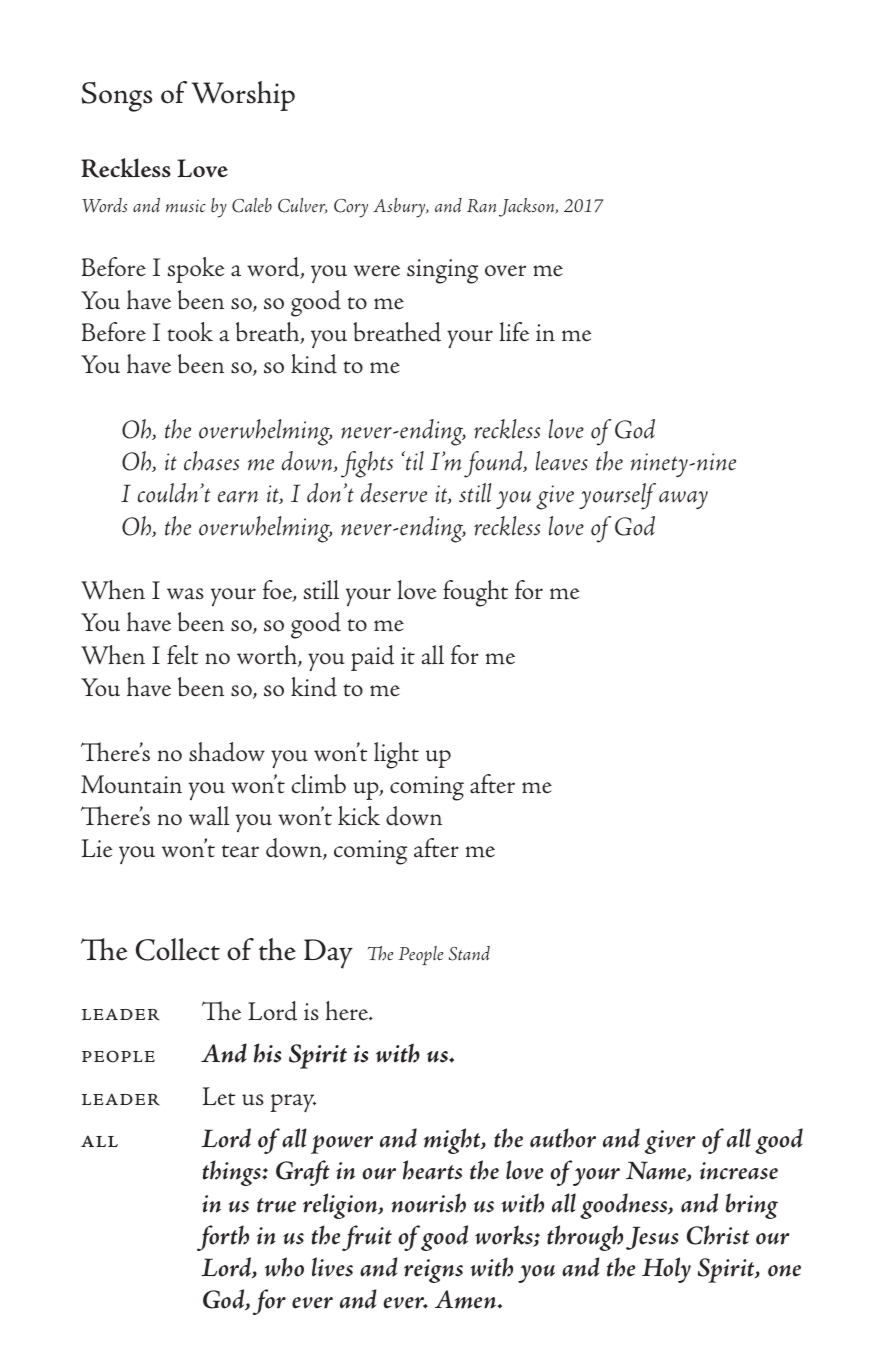 The width and height of the screenshot is (887, 1372). What do you see at coordinates (514, 331) in the screenshot?
I see `life` at bounding box center [514, 331].
